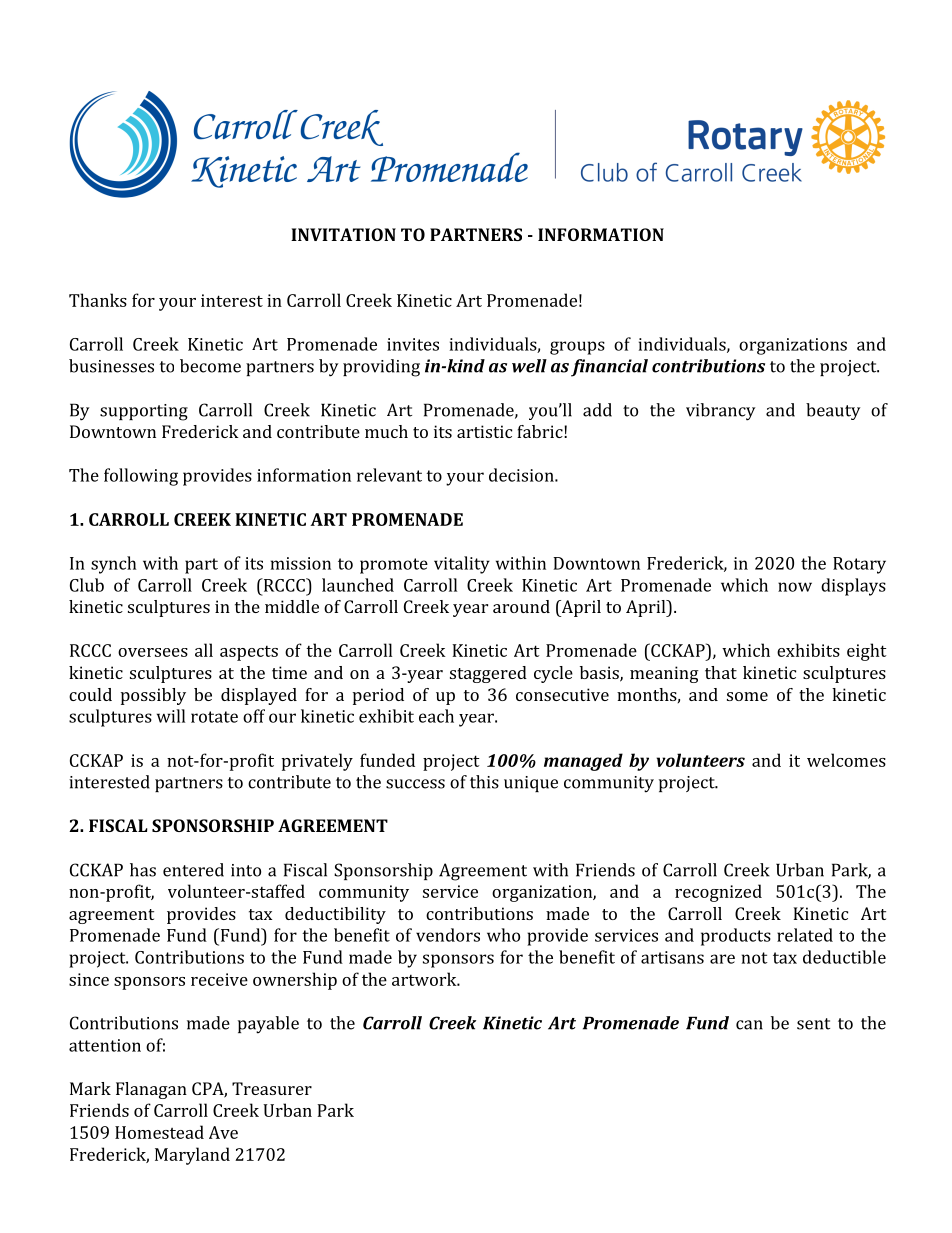 Image resolution: width=952 pixels, height=1233 pixels. What do you see at coordinates (272, 1088) in the screenshot?
I see `Treasurer` at bounding box center [272, 1088].
